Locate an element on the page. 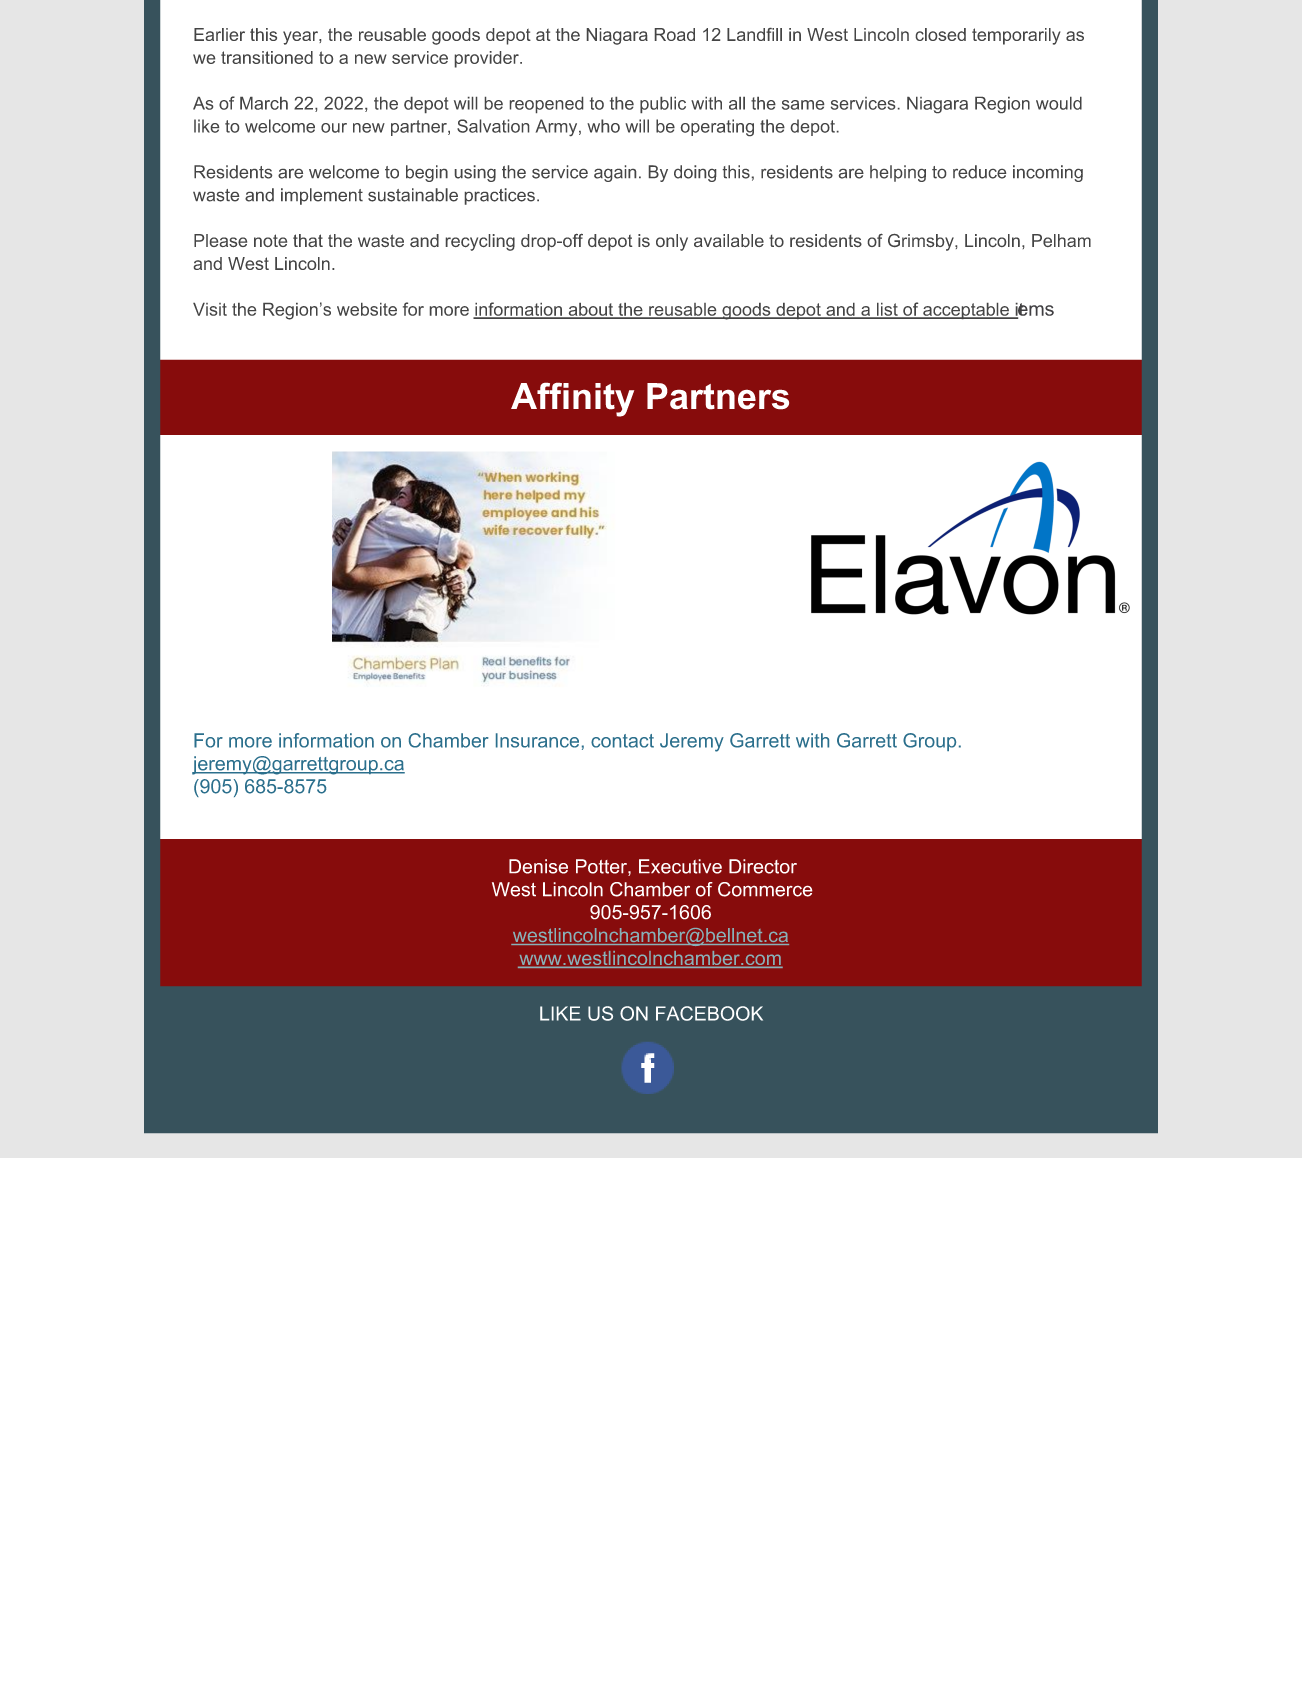 Image resolution: width=1303 pixels, height=1686 pixels. Executive is located at coordinates (680, 866).
